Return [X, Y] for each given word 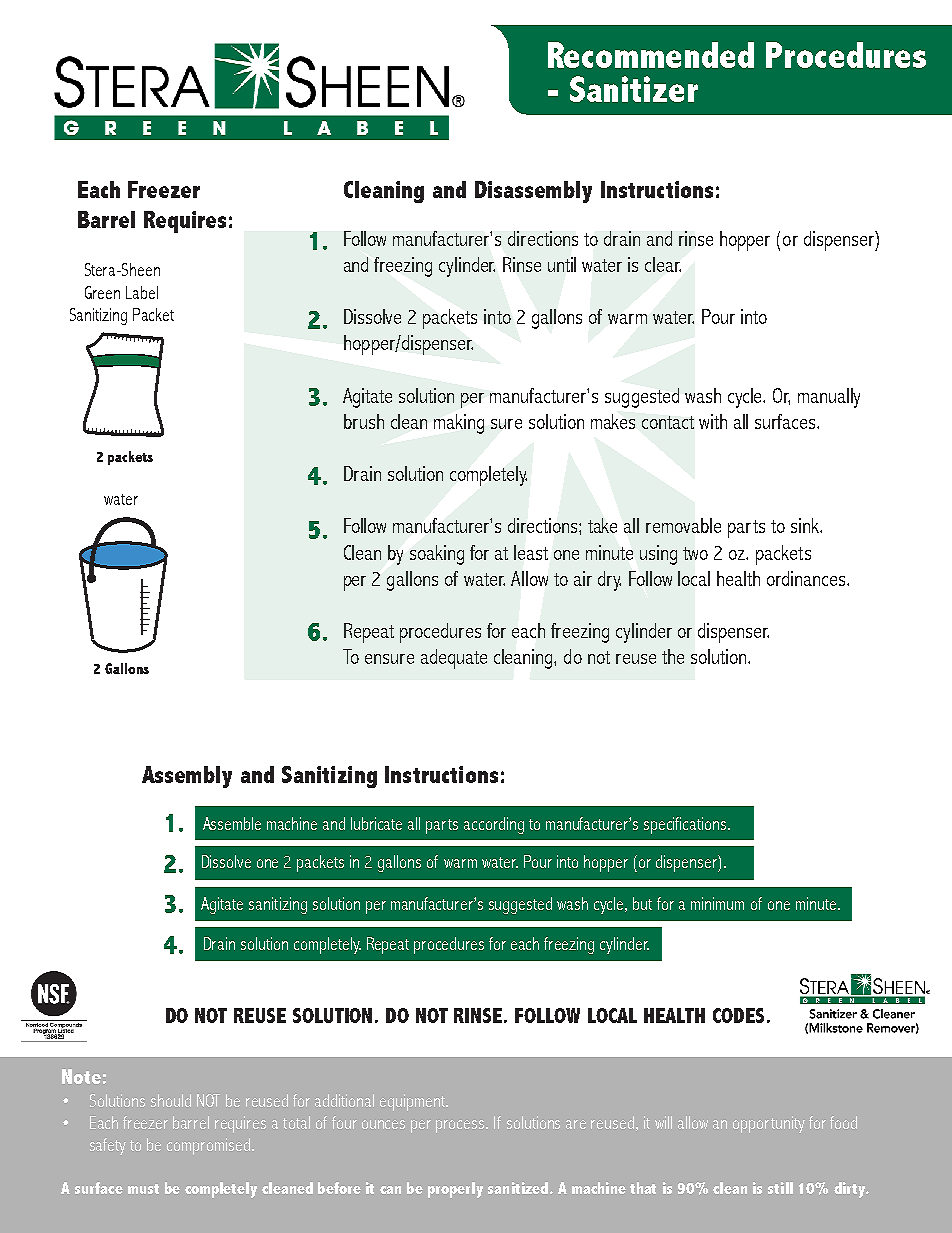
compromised [210, 1146]
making [459, 424]
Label [142, 292]
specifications [687, 825]
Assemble [232, 823]
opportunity [769, 1124]
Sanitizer [634, 89]
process [461, 1126]
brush [364, 421]
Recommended [651, 55]
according [494, 825]
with [713, 421]
